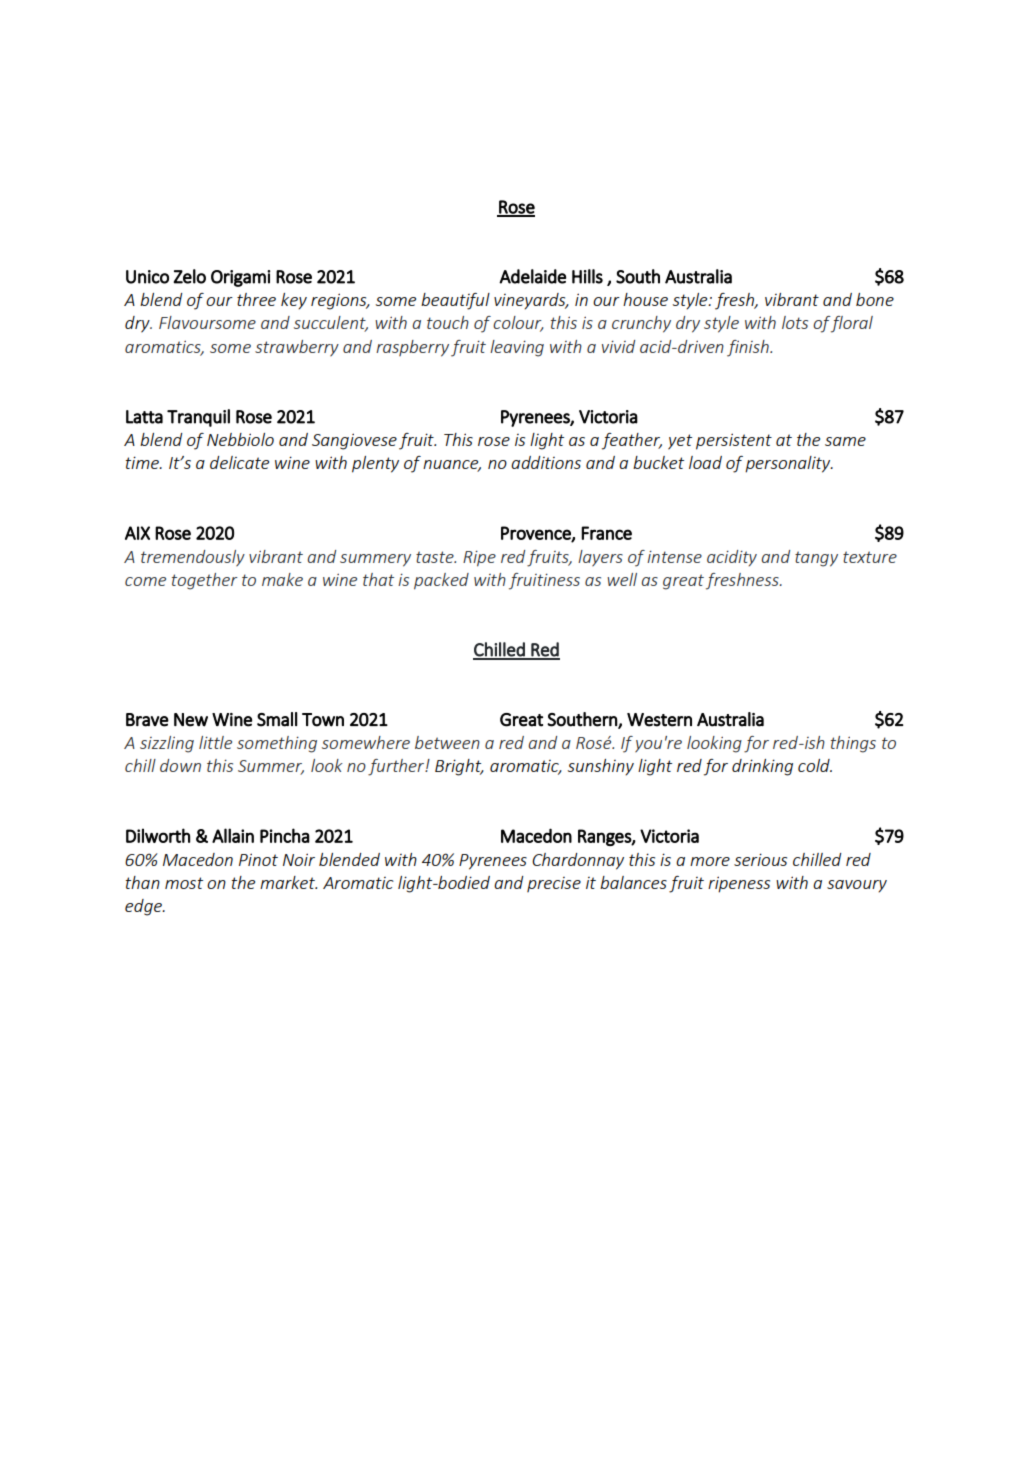 The height and width of the document is (1461, 1033). What do you see at coordinates (447, 742) in the document?
I see `between` at bounding box center [447, 742].
